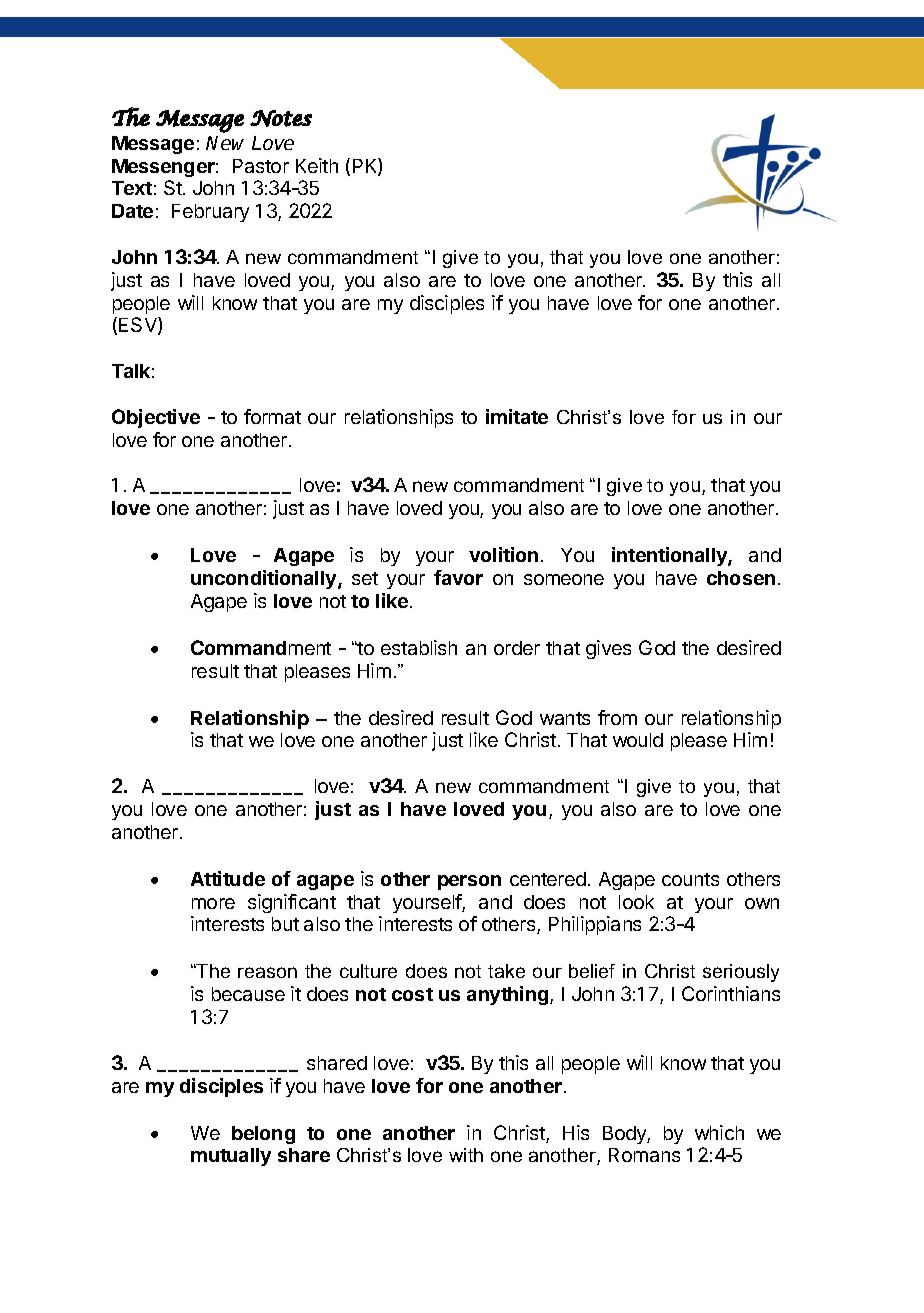  Describe the element at coordinates (503, 554) in the screenshot. I see `volition` at that location.
